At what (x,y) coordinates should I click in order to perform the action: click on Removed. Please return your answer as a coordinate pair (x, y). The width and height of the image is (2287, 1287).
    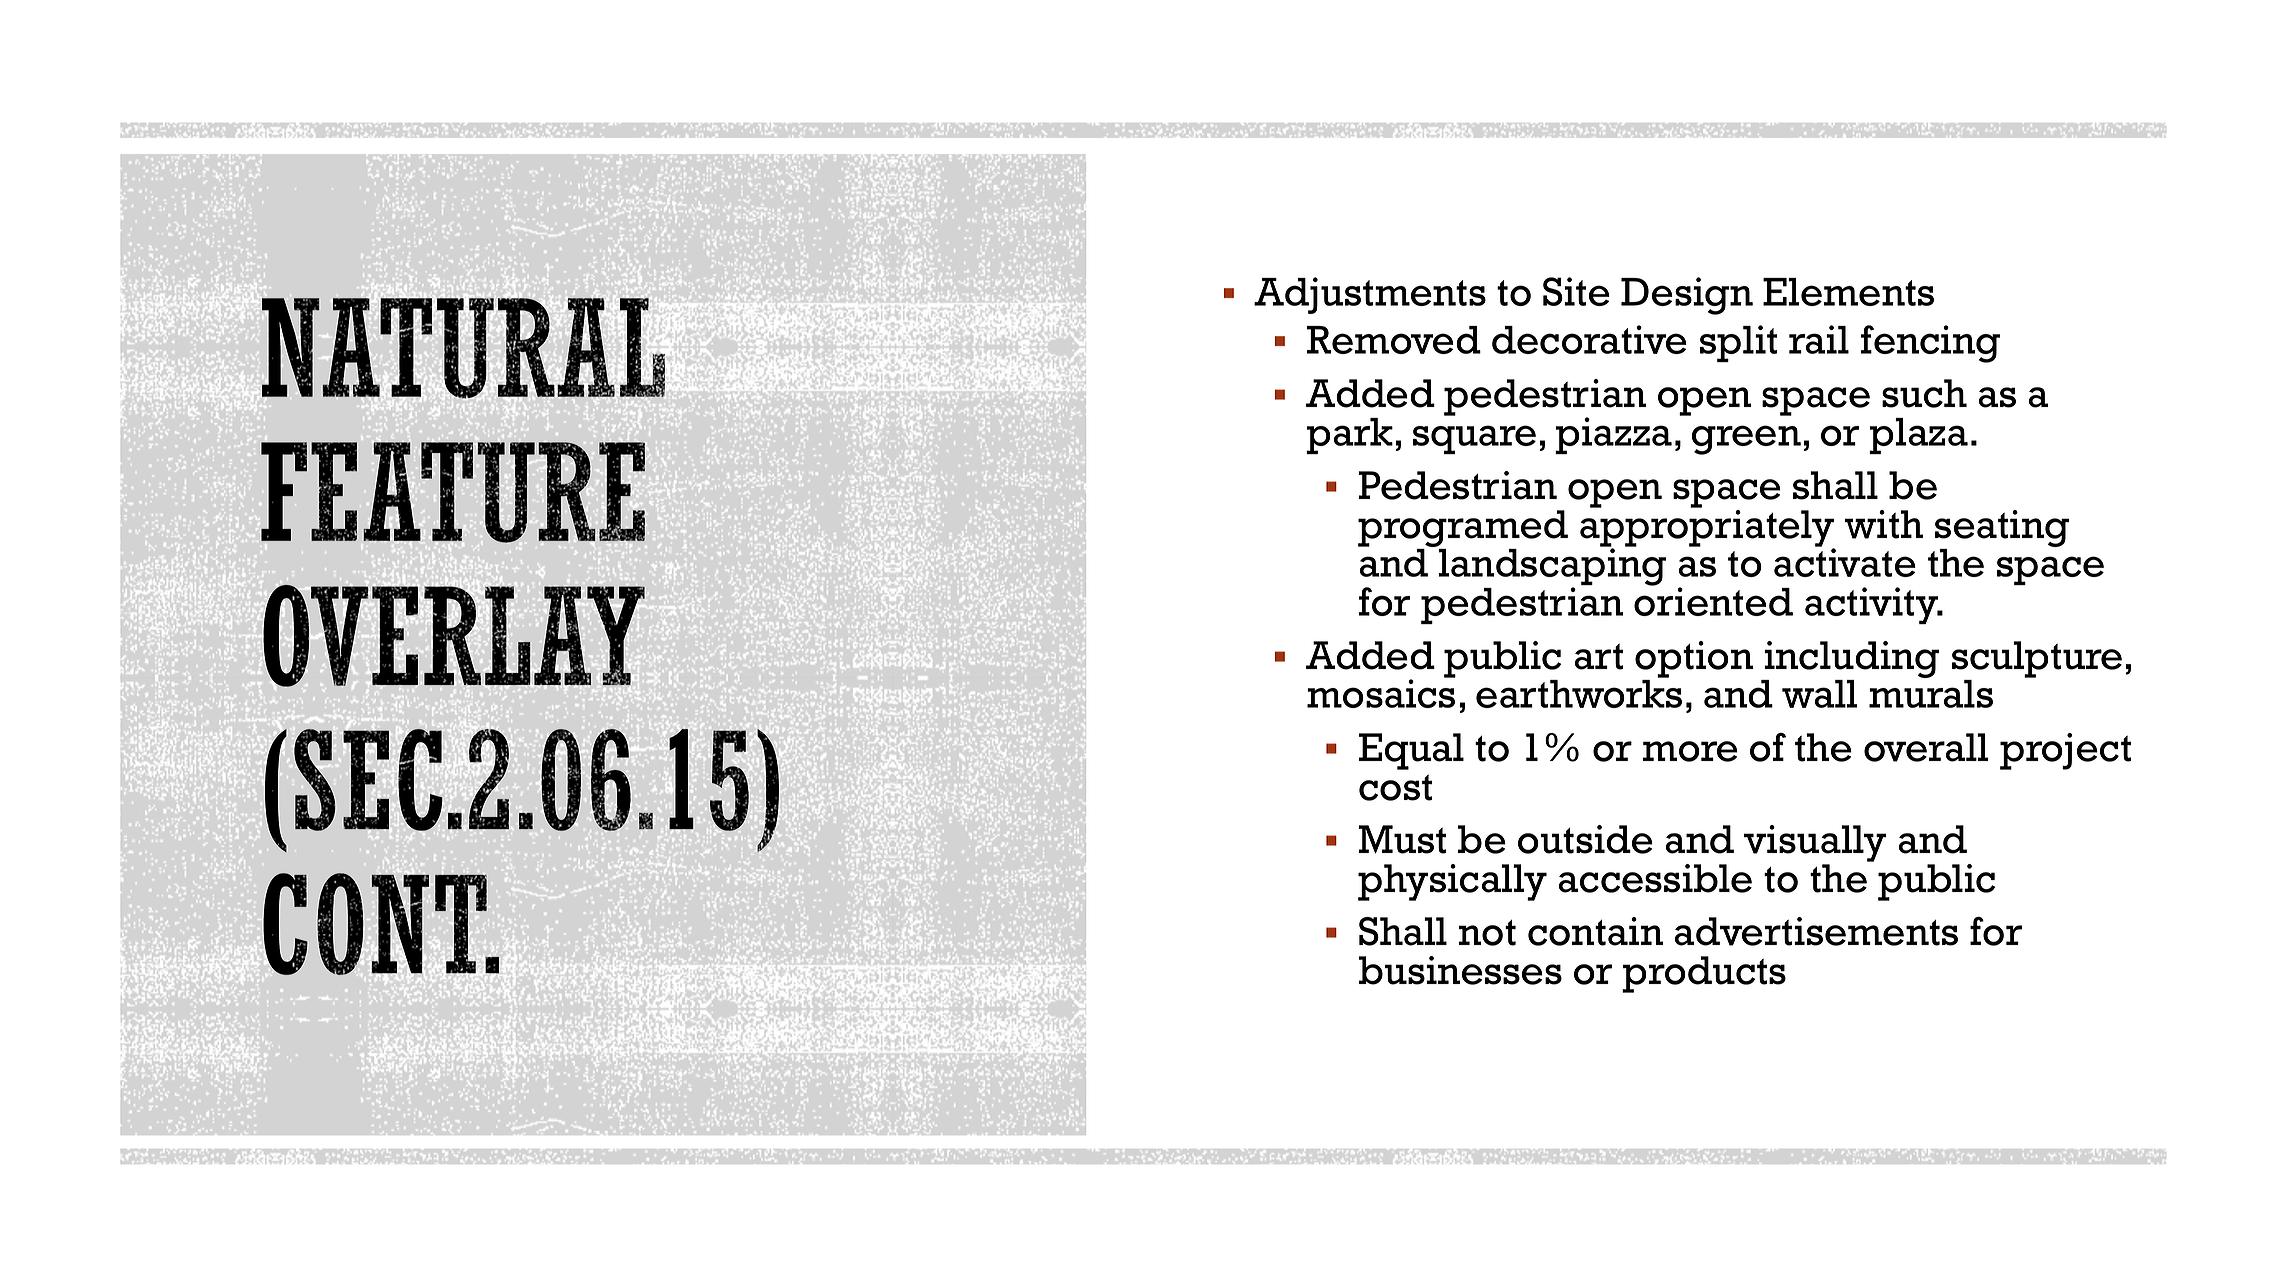
    Looking at the image, I should click on (1394, 340).
